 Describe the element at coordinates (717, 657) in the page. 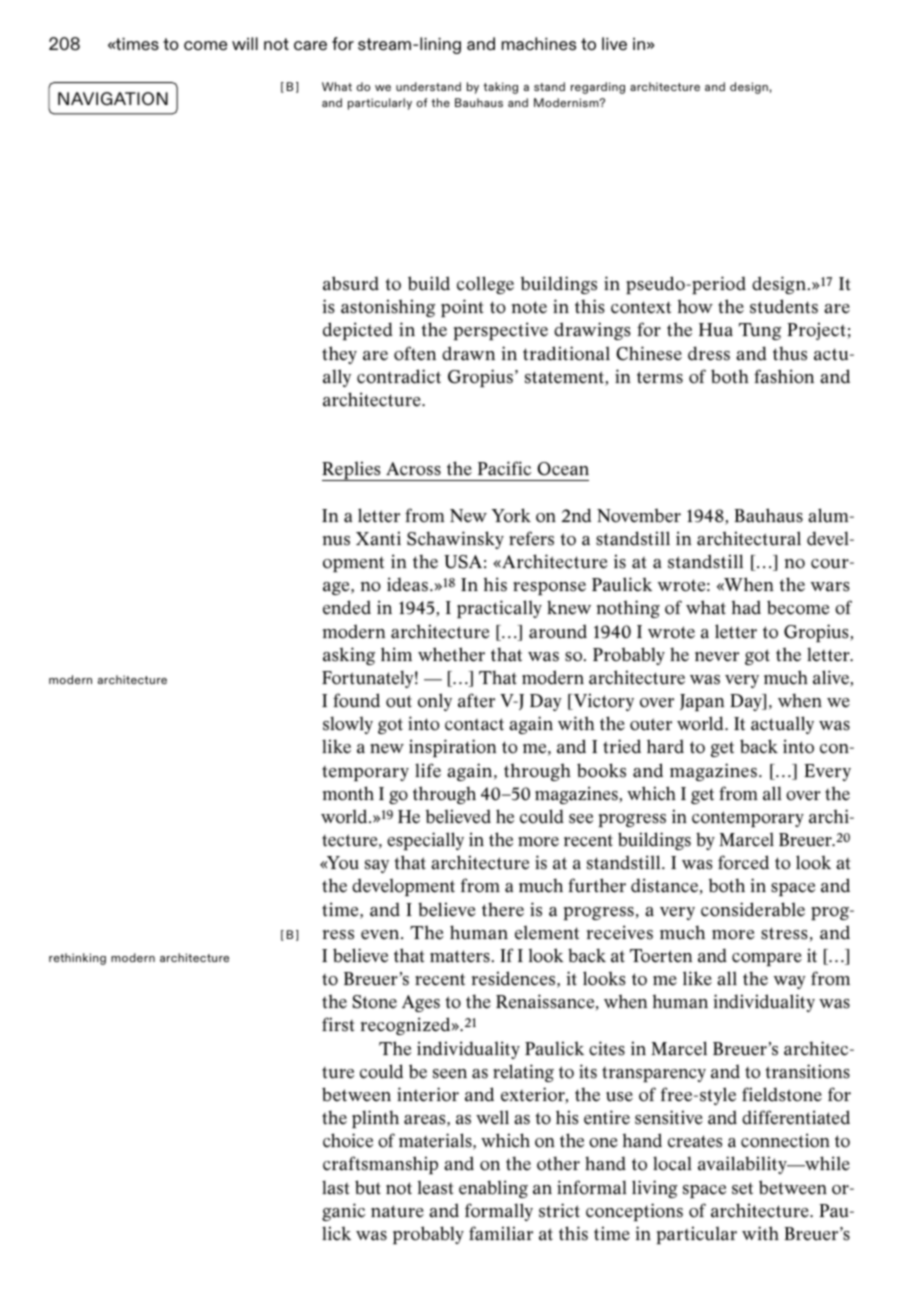

I see `never` at that location.
